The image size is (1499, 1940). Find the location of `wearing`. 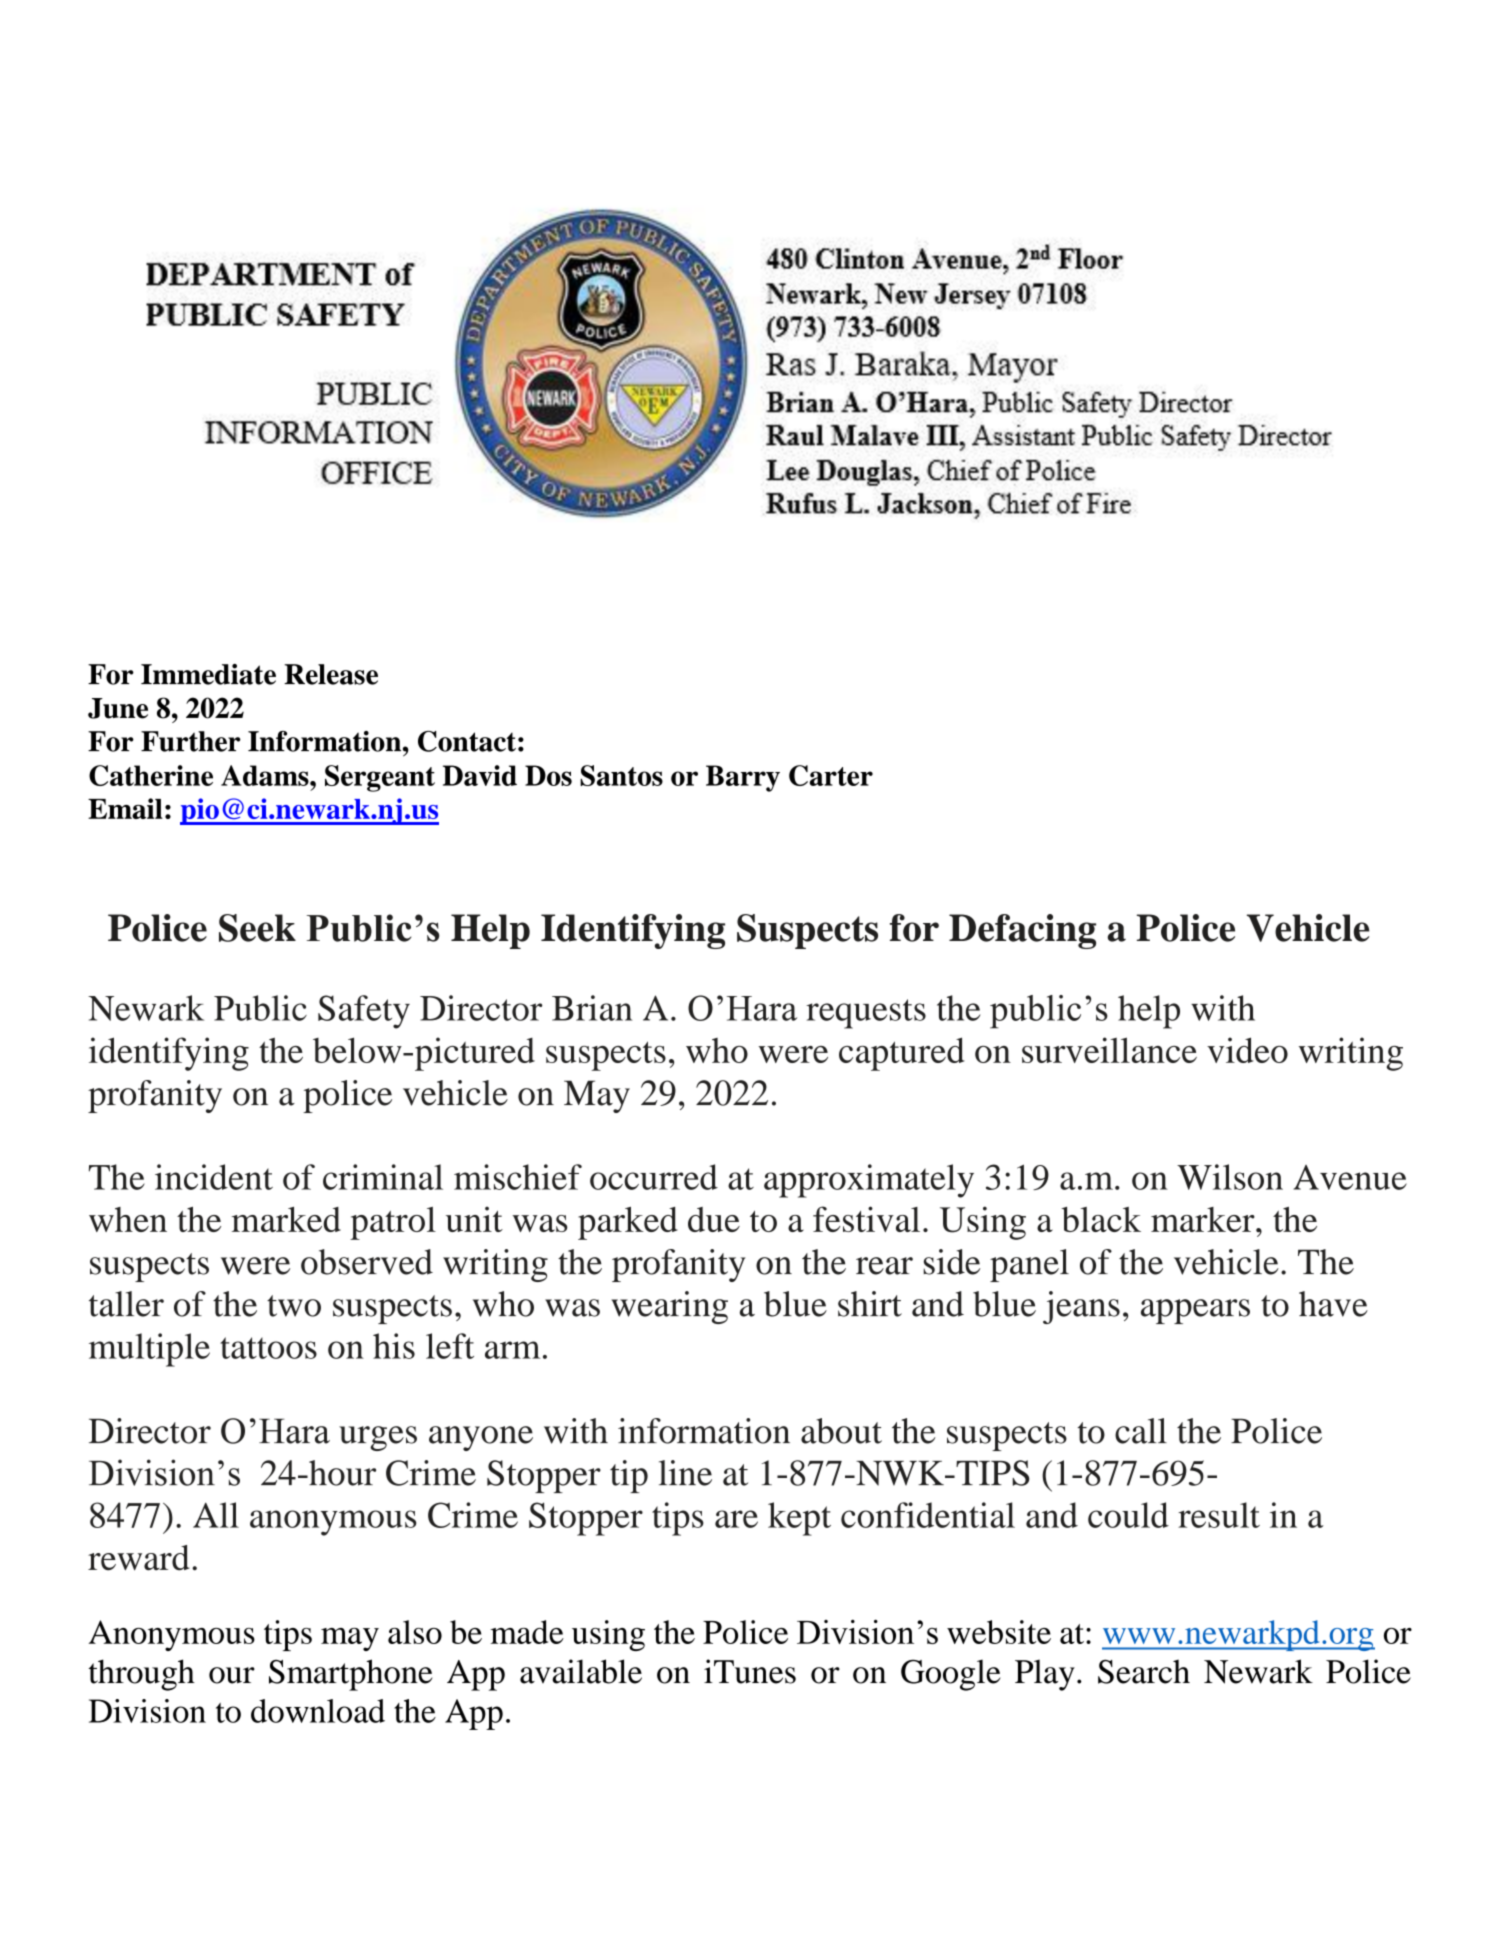

wearing is located at coordinates (669, 1307).
